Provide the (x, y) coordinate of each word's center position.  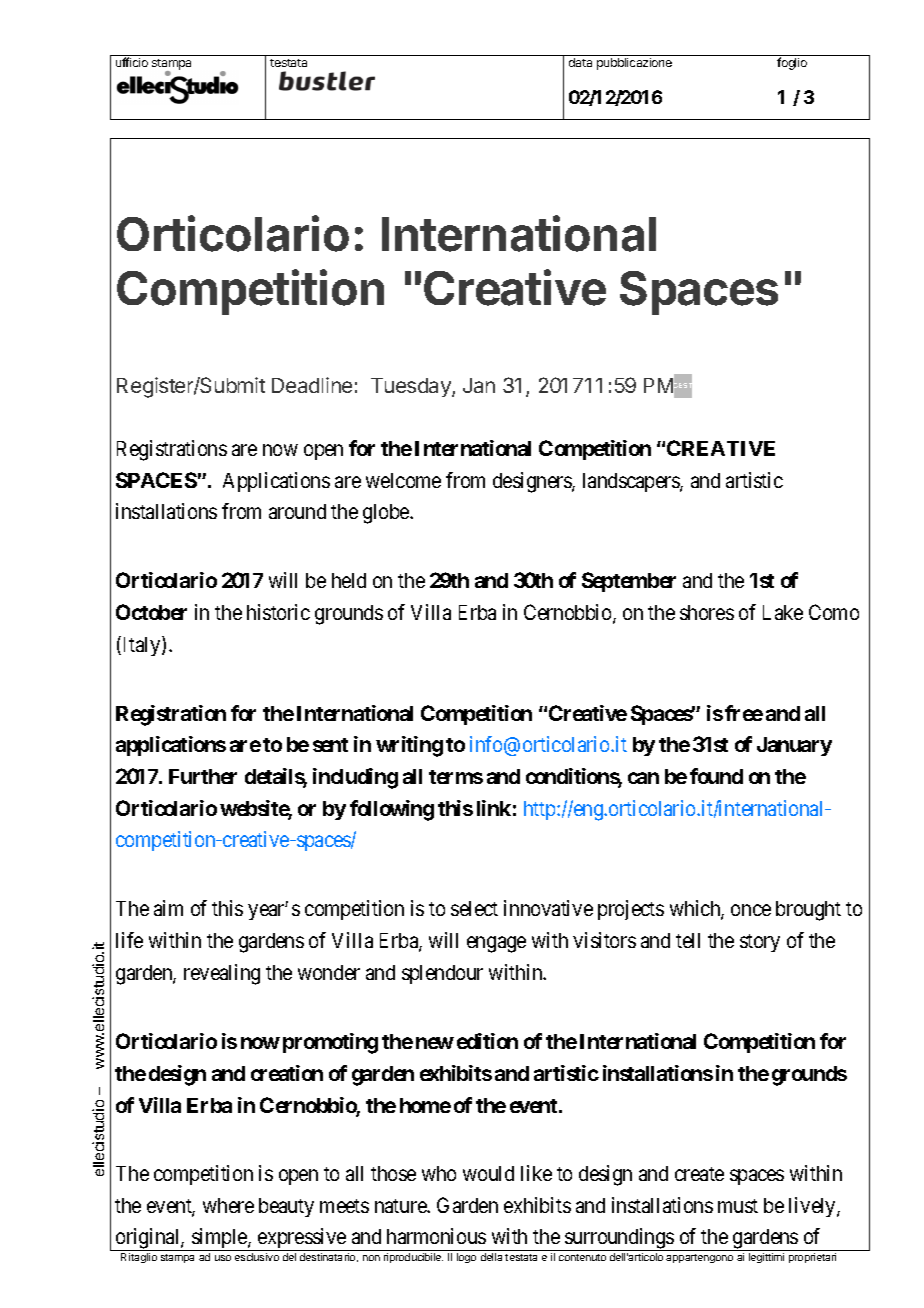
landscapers (632, 482)
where (228, 1205)
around (297, 511)
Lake (783, 612)
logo (466, 1258)
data (580, 62)
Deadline (312, 385)
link (494, 808)
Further (203, 776)
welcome (403, 480)
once (751, 910)
